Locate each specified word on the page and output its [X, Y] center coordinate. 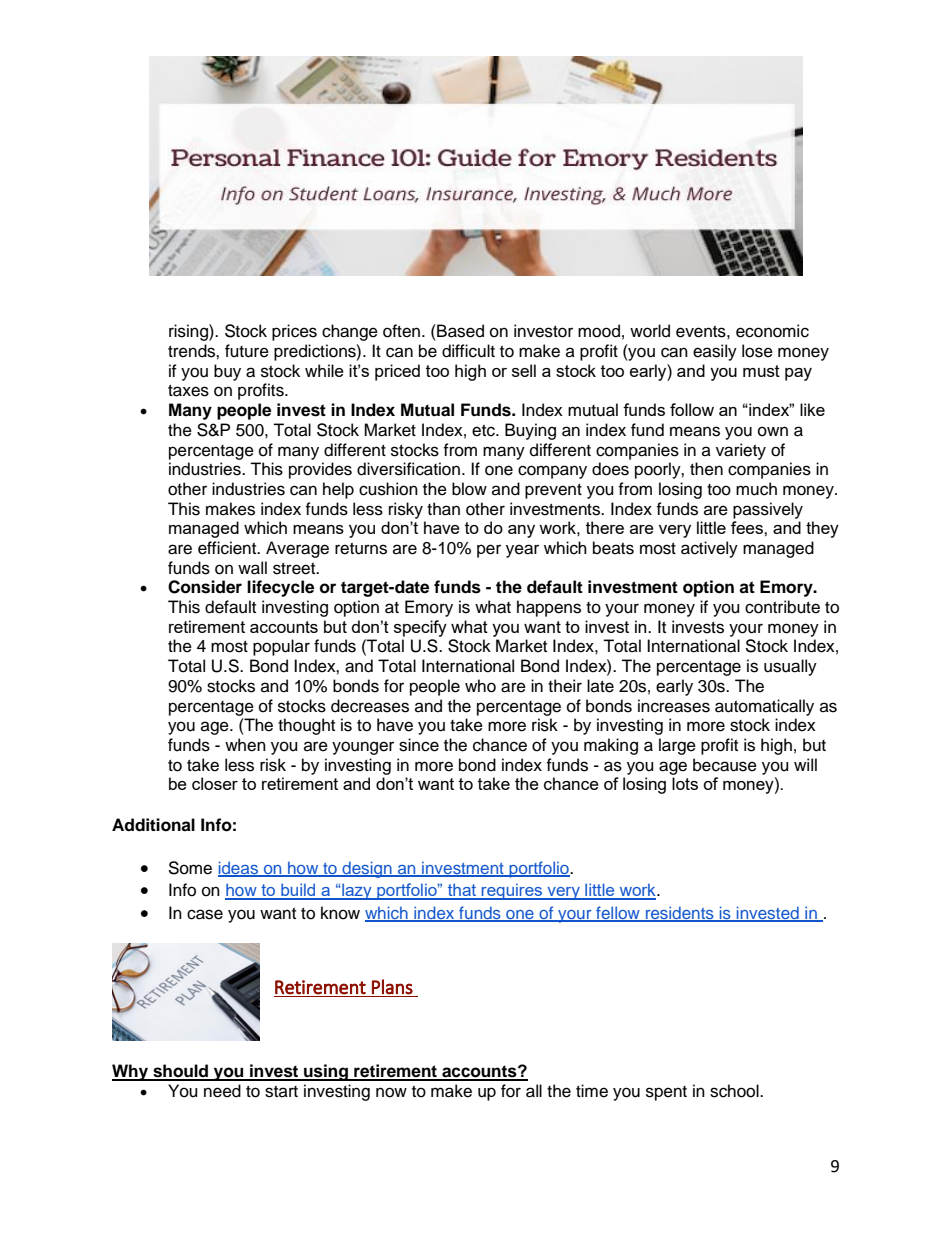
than [443, 509]
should [181, 1072]
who [480, 686]
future [247, 351]
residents [680, 913]
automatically [764, 707]
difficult [468, 351]
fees [748, 527]
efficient [228, 548]
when [245, 745]
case [205, 914]
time [592, 1091]
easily [715, 352]
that [462, 891]
